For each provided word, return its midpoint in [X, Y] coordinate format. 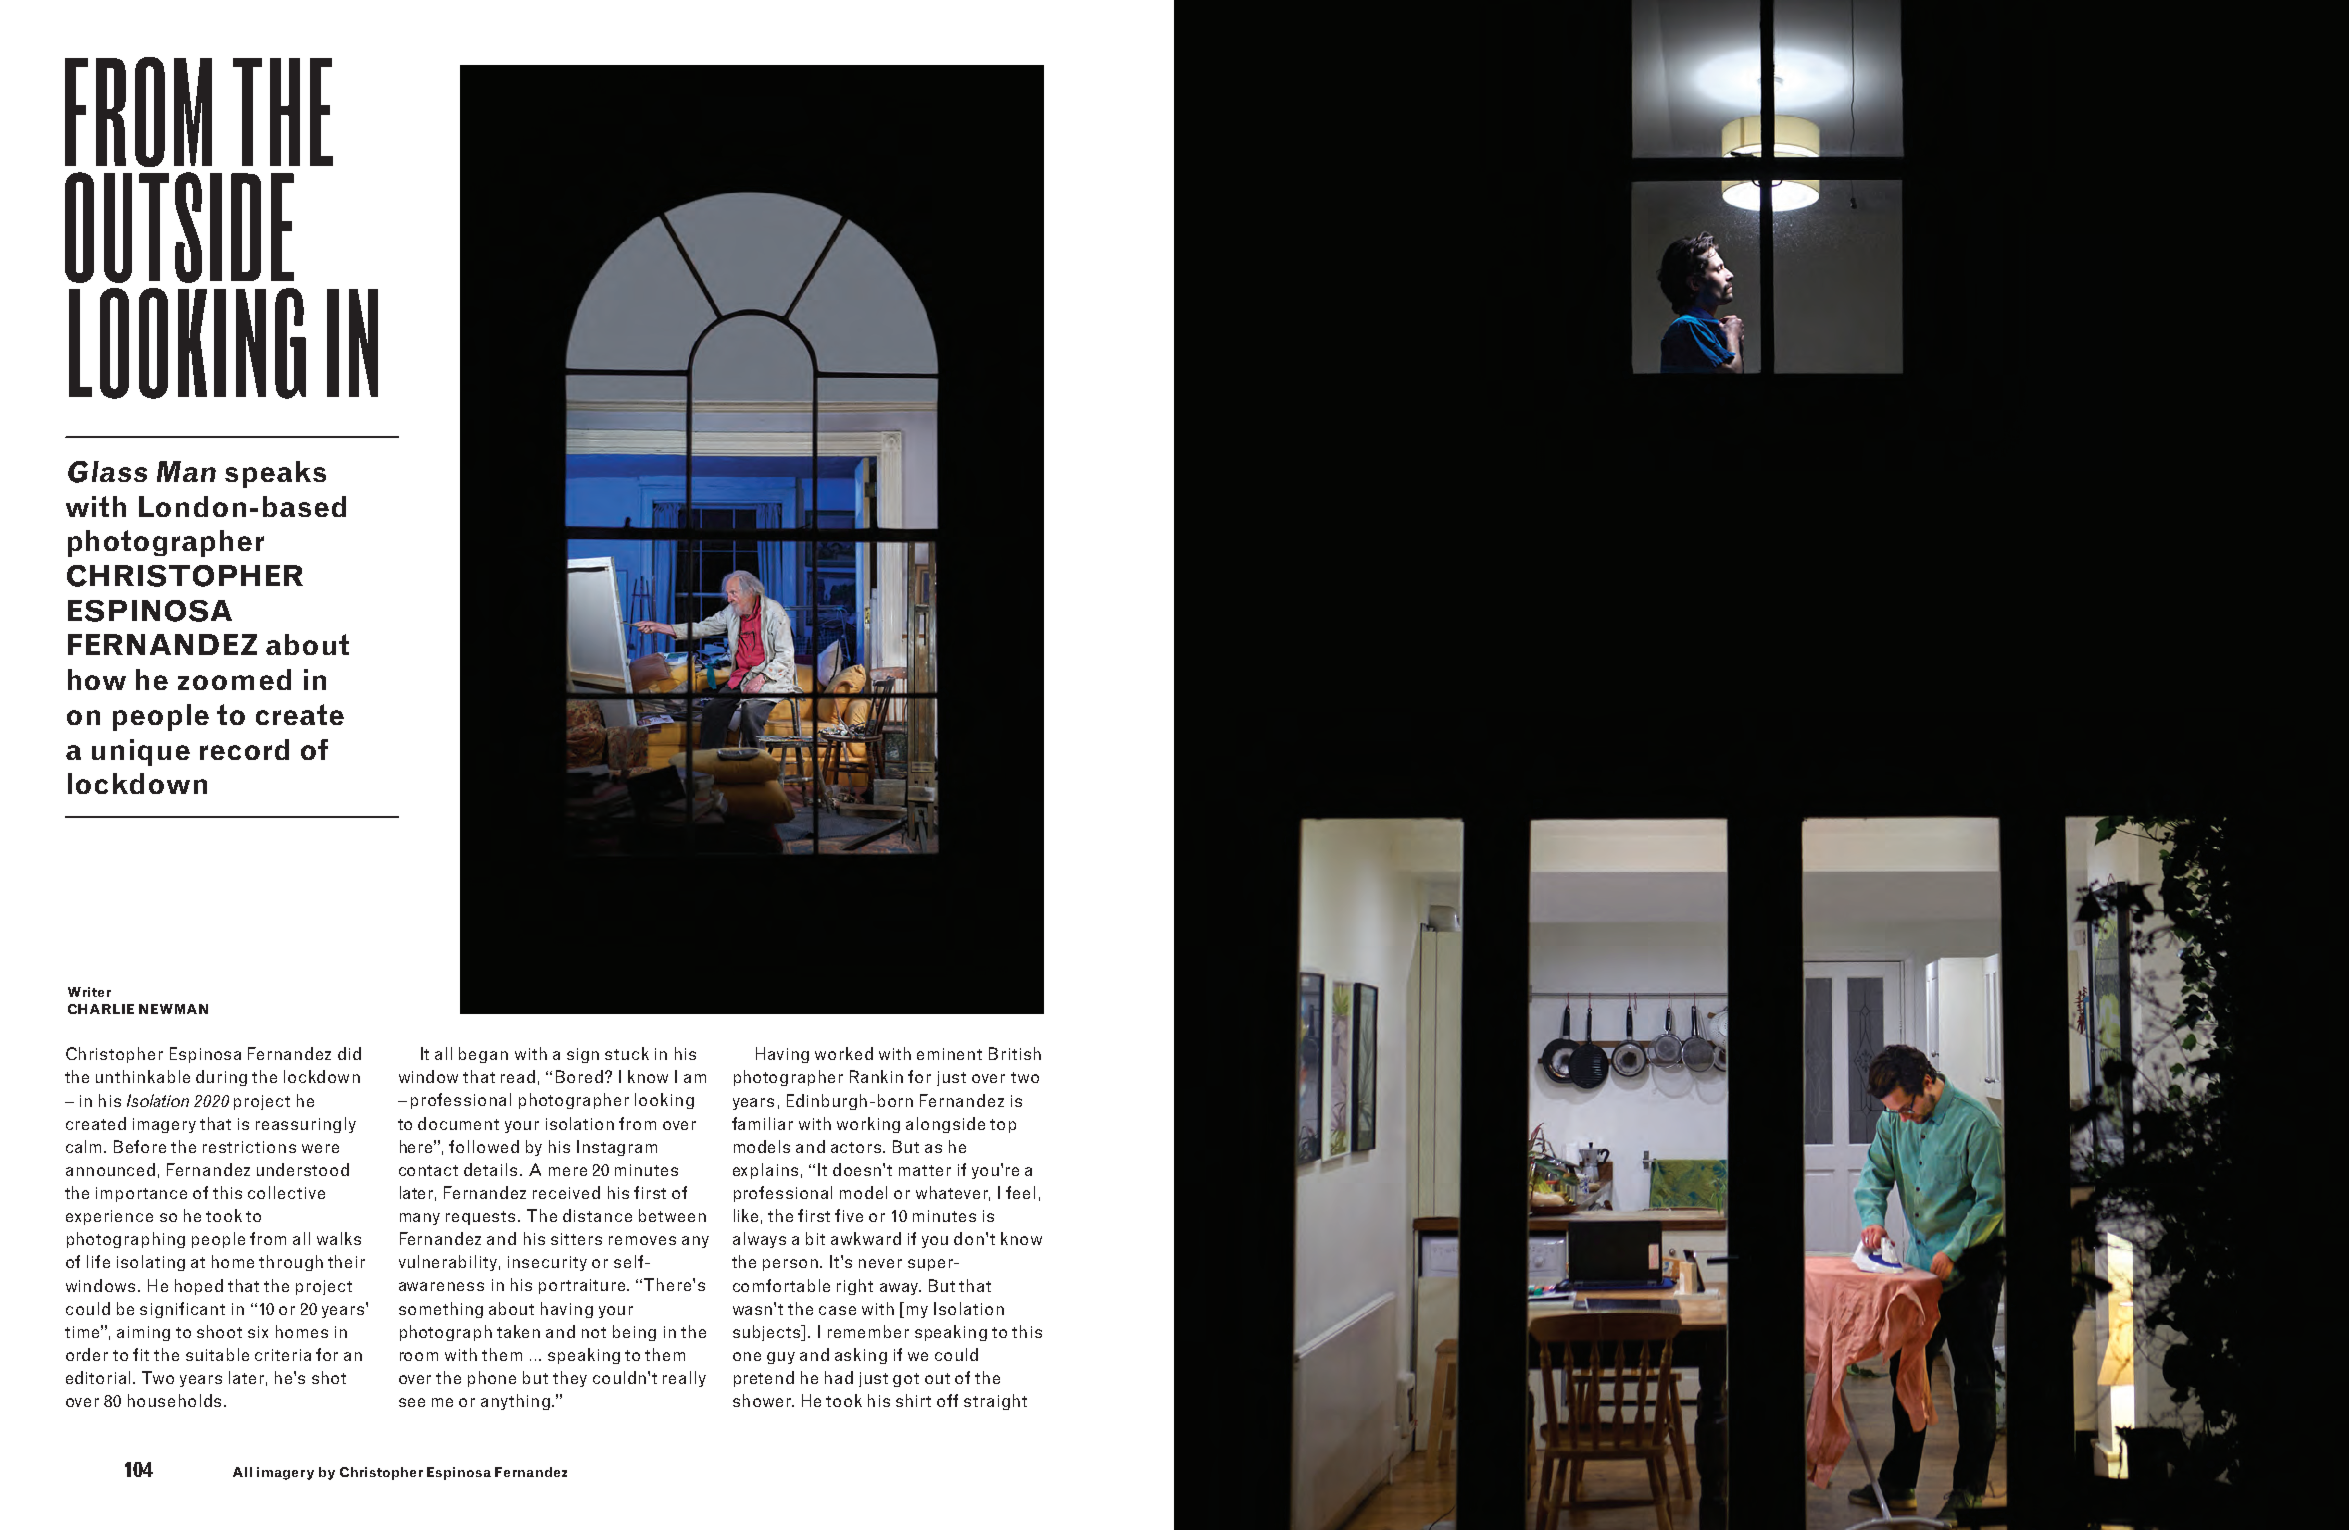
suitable [217, 1354]
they [570, 1379]
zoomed [234, 679]
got [906, 1380]
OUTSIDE [179, 227]
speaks [275, 474]
